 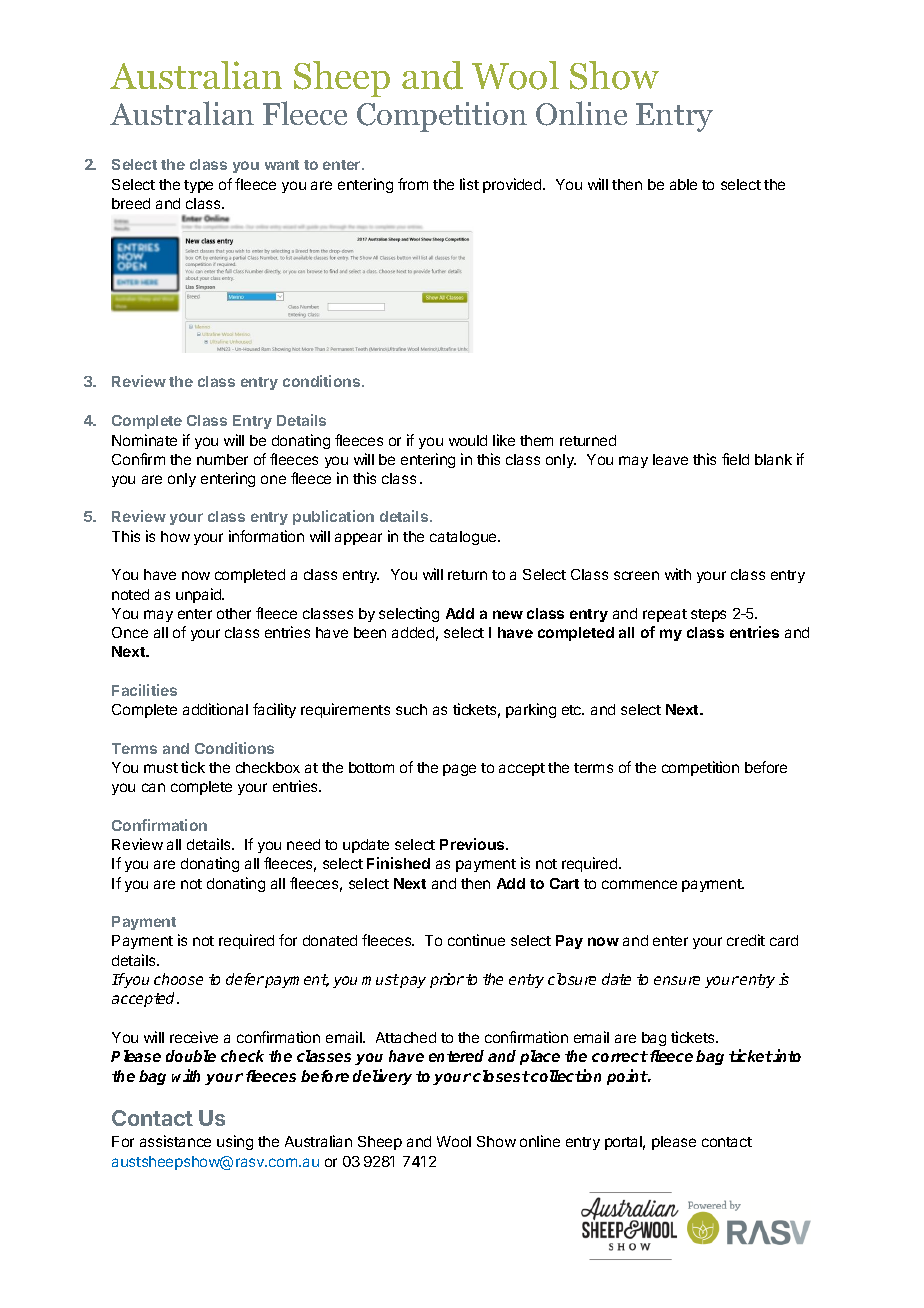 I want to click on correct, so click(x=620, y=1056).
